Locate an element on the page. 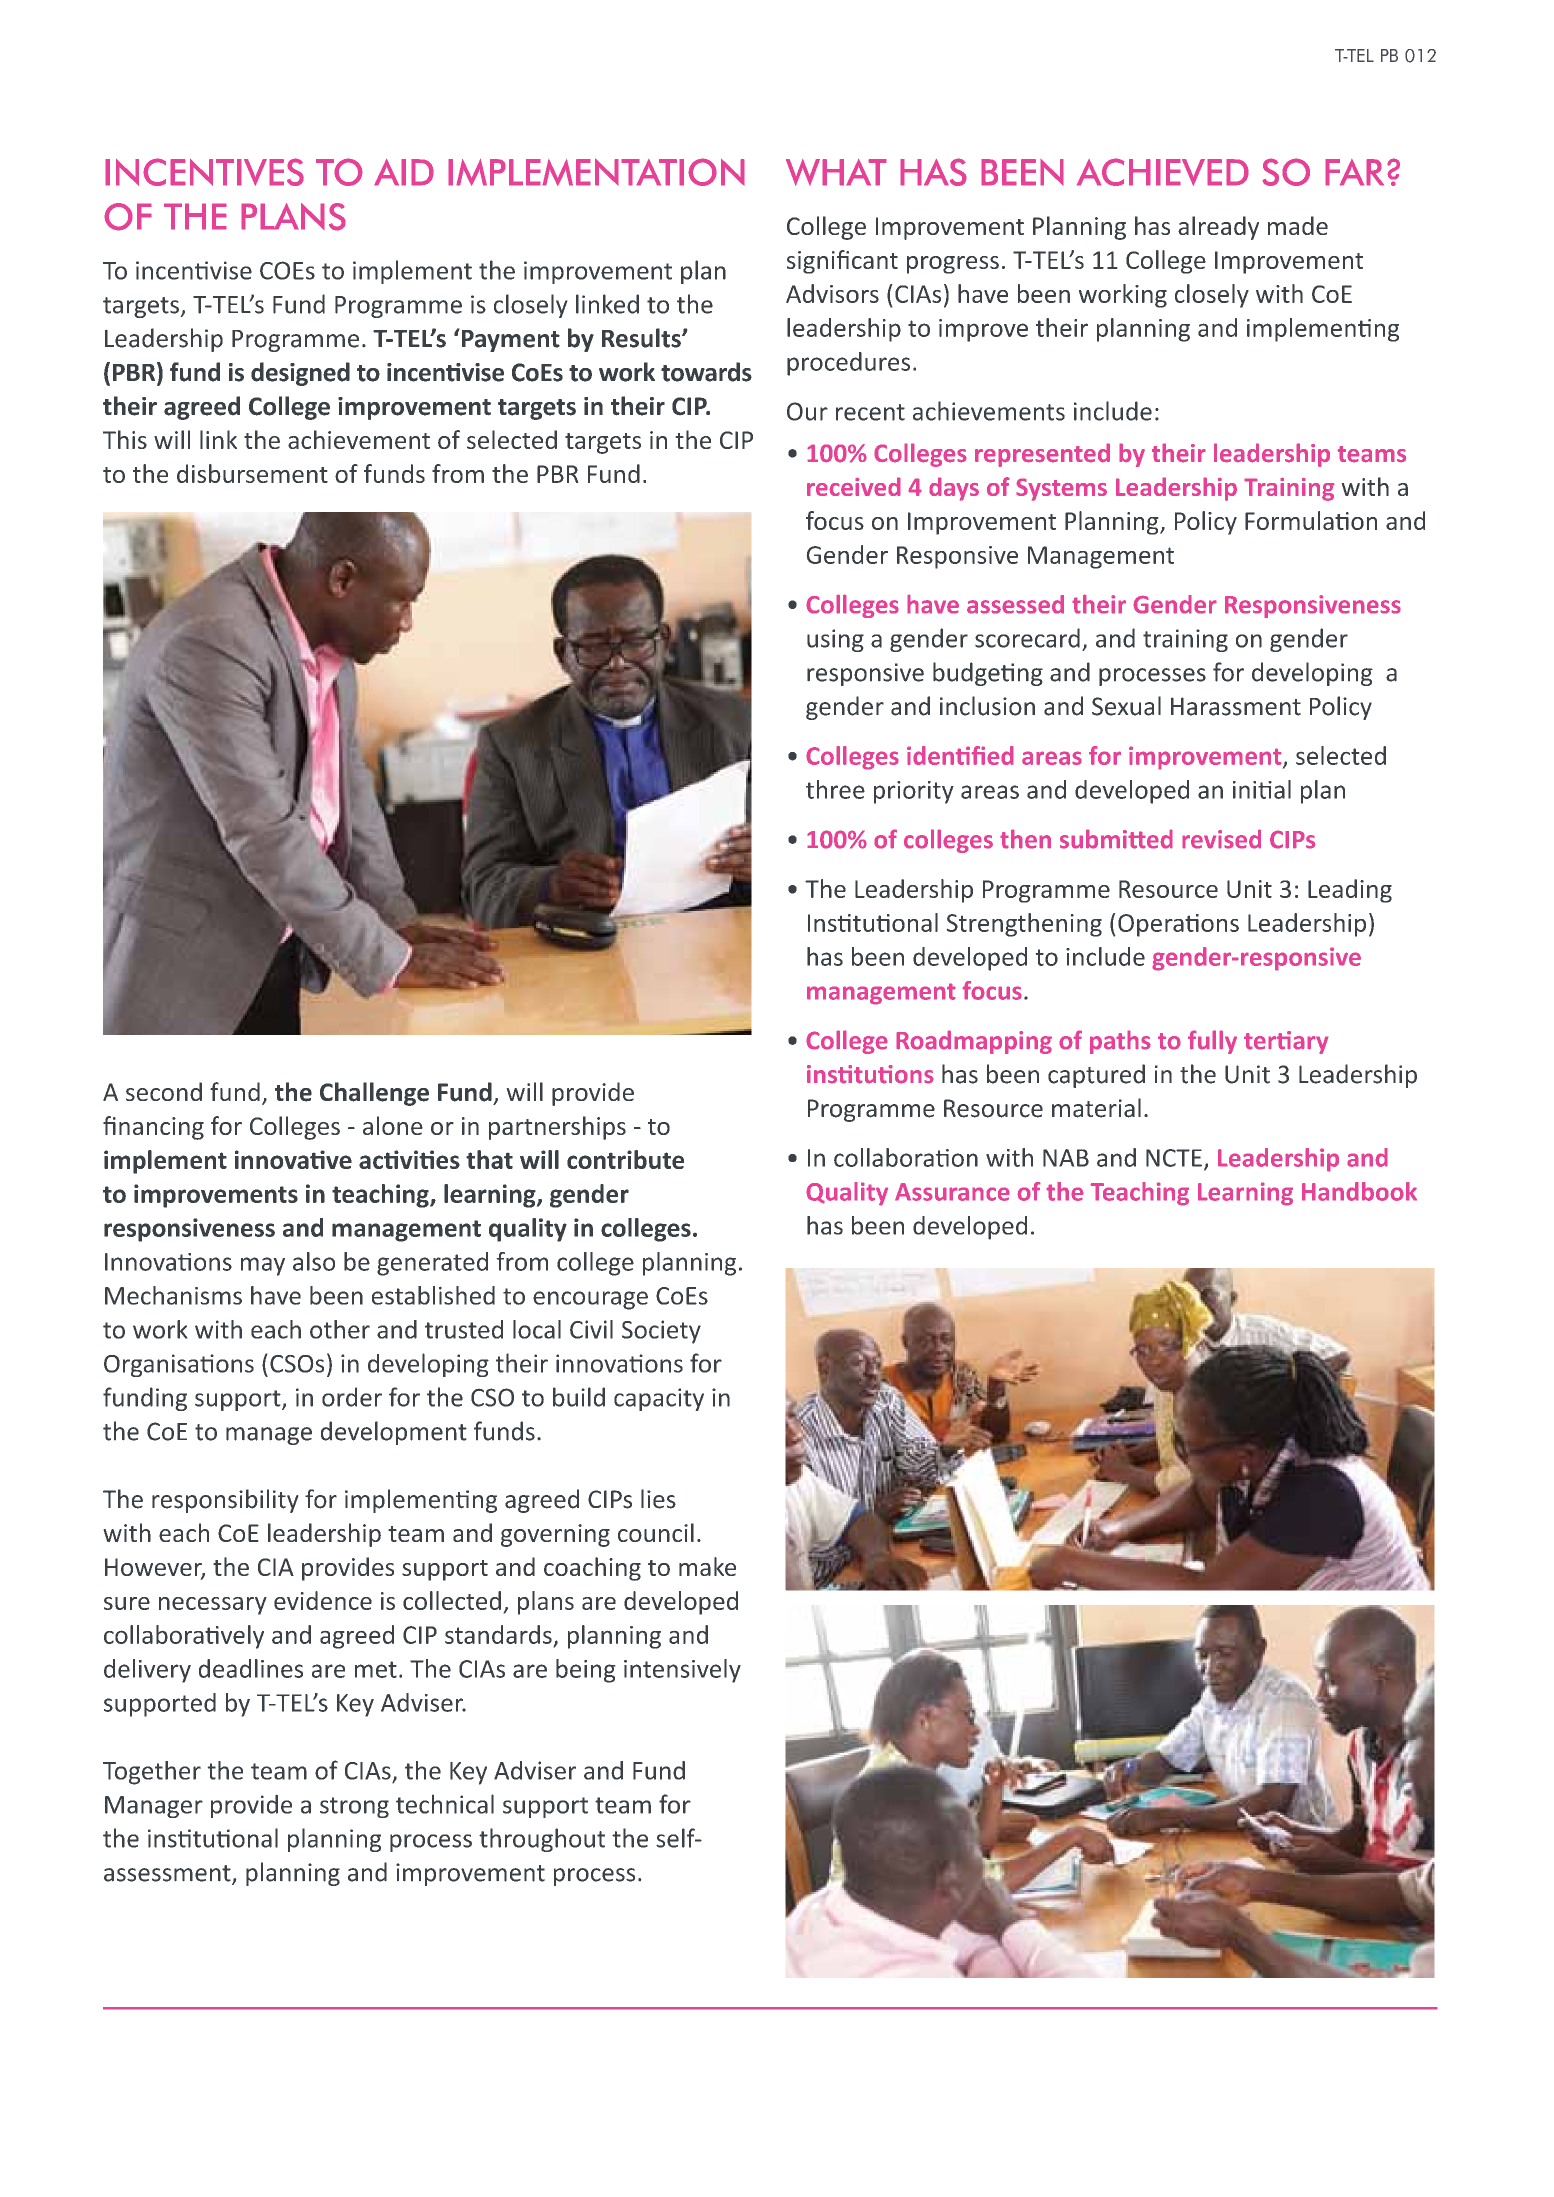  significant is located at coordinates (842, 262).
